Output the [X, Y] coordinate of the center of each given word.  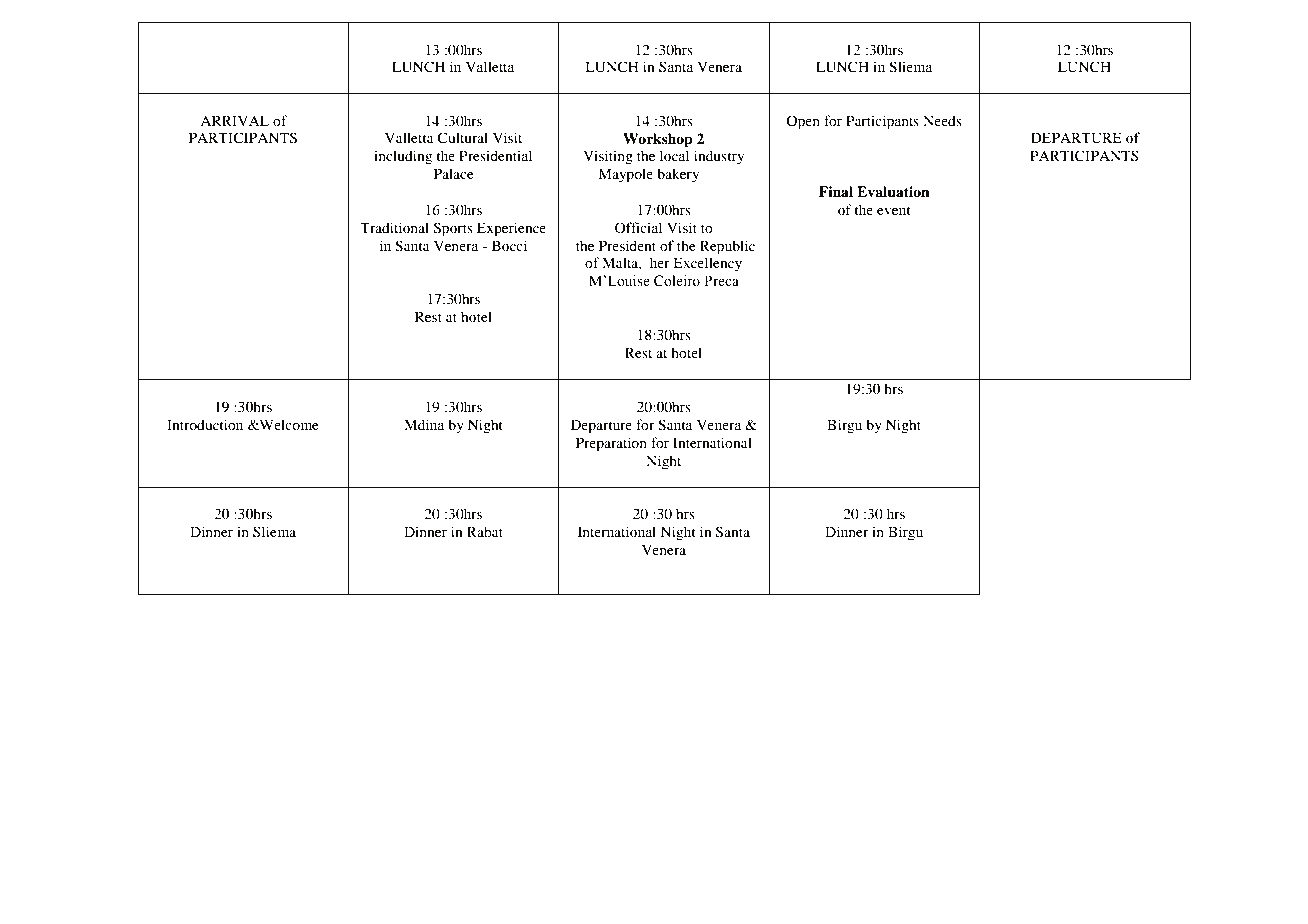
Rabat [485, 531]
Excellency [707, 264]
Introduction [205, 424]
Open [803, 122]
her [660, 262]
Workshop [658, 140]
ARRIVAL [234, 120]
